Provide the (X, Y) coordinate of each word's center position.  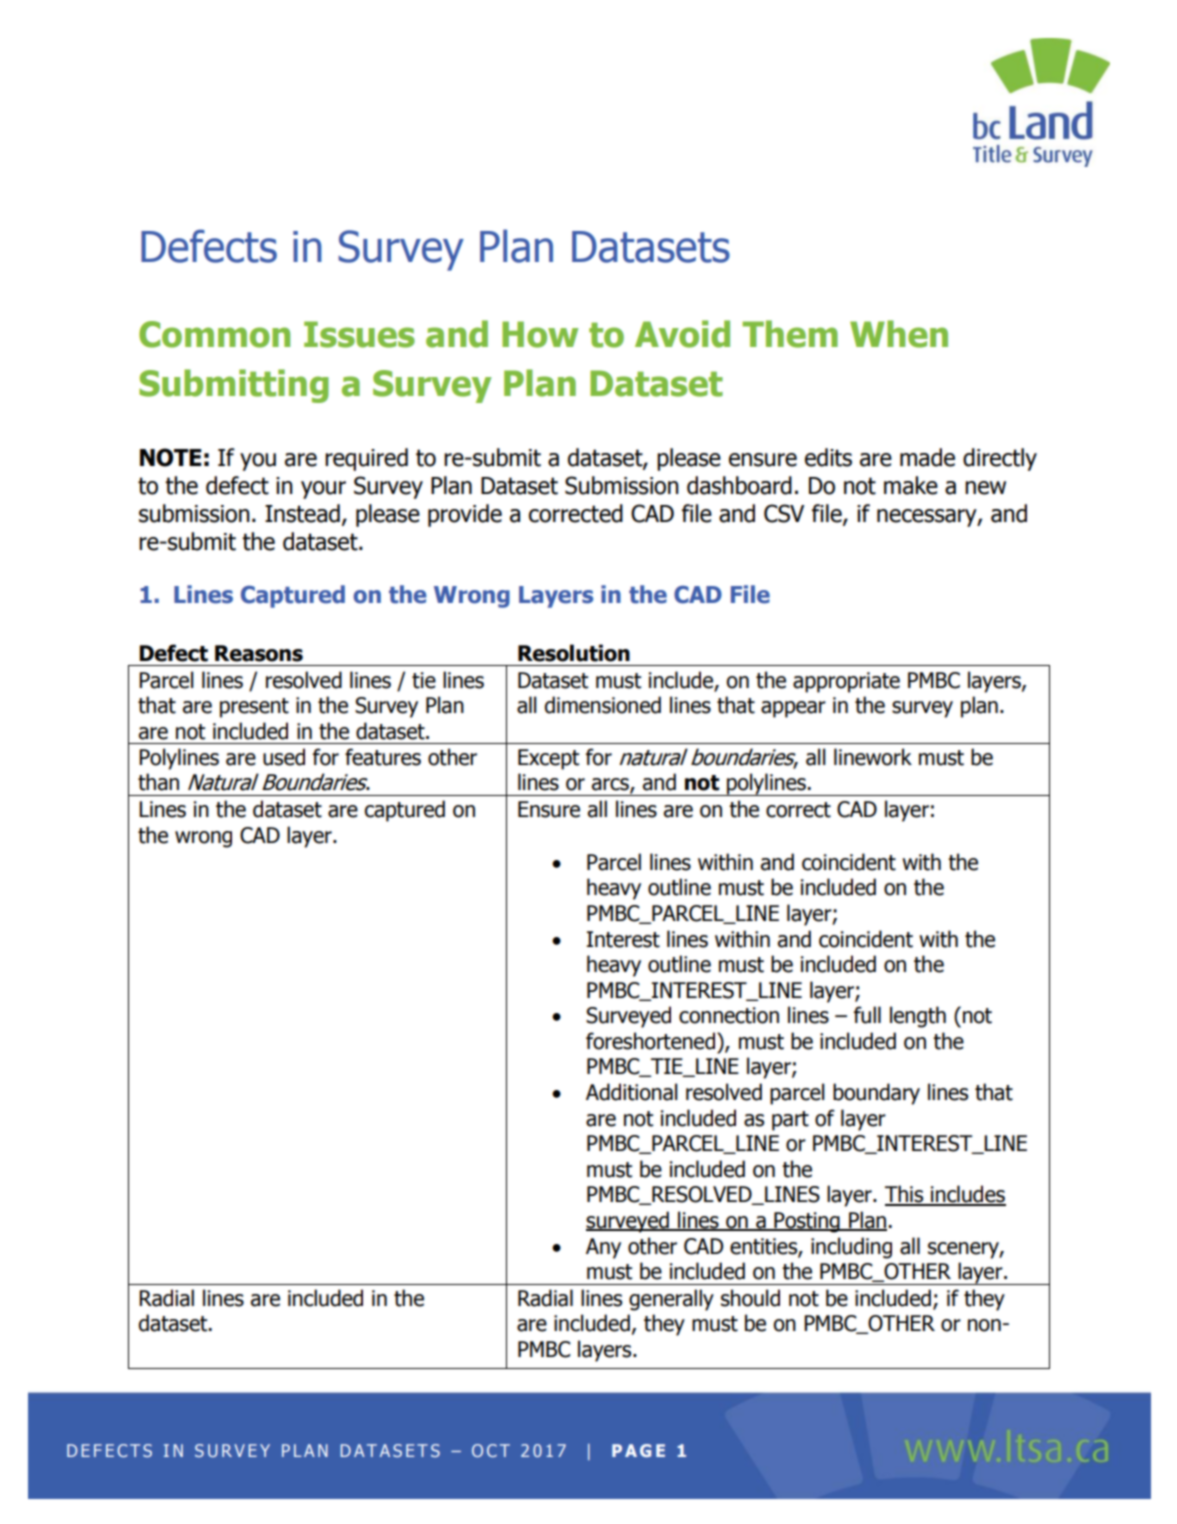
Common (214, 334)
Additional (631, 1092)
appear (793, 709)
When (899, 334)
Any (603, 1248)
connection (729, 1015)
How (540, 334)
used (284, 757)
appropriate (846, 682)
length (918, 1017)
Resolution (574, 653)
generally (671, 1300)
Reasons (259, 653)
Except (548, 759)
